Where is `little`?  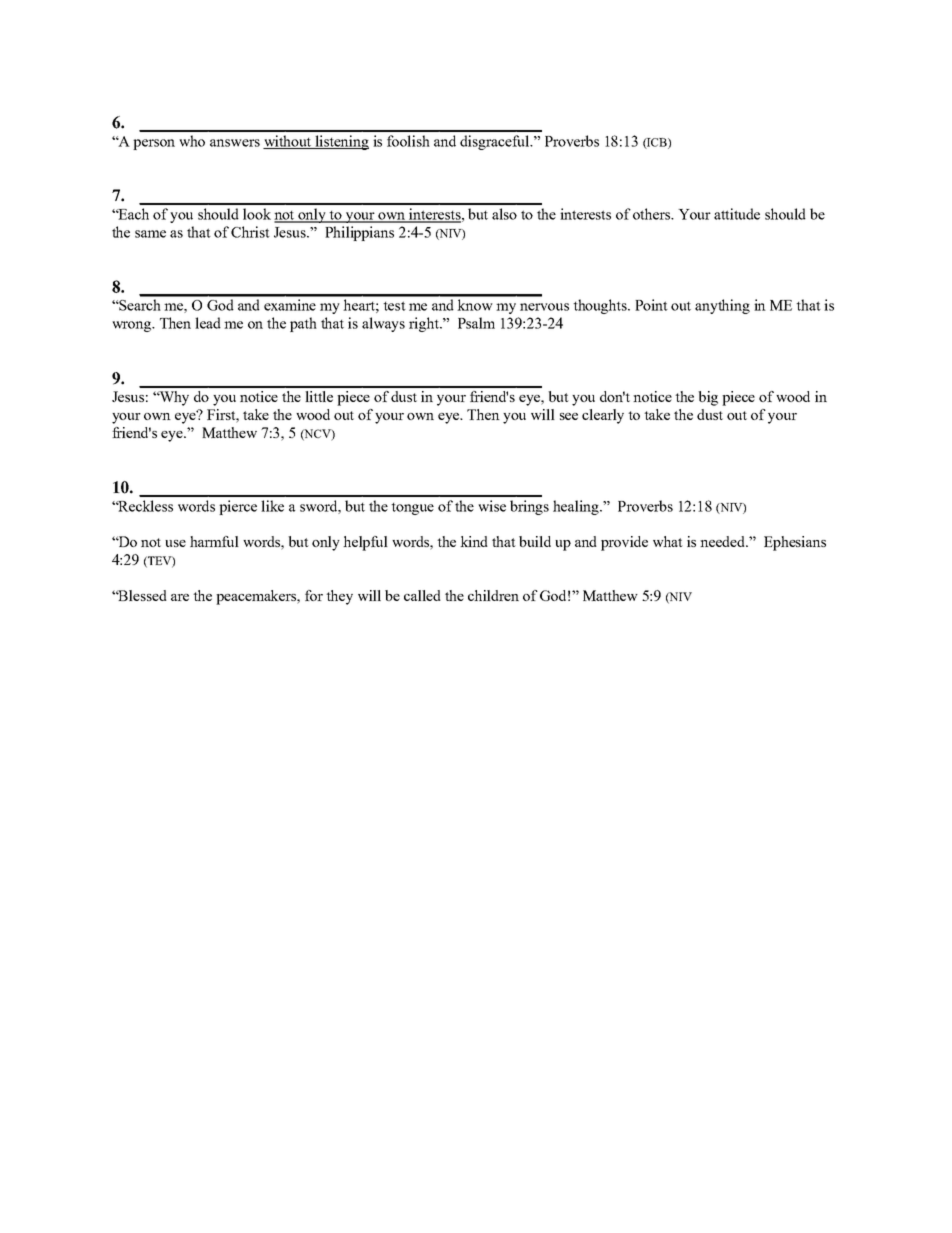 little is located at coordinates (319, 396).
